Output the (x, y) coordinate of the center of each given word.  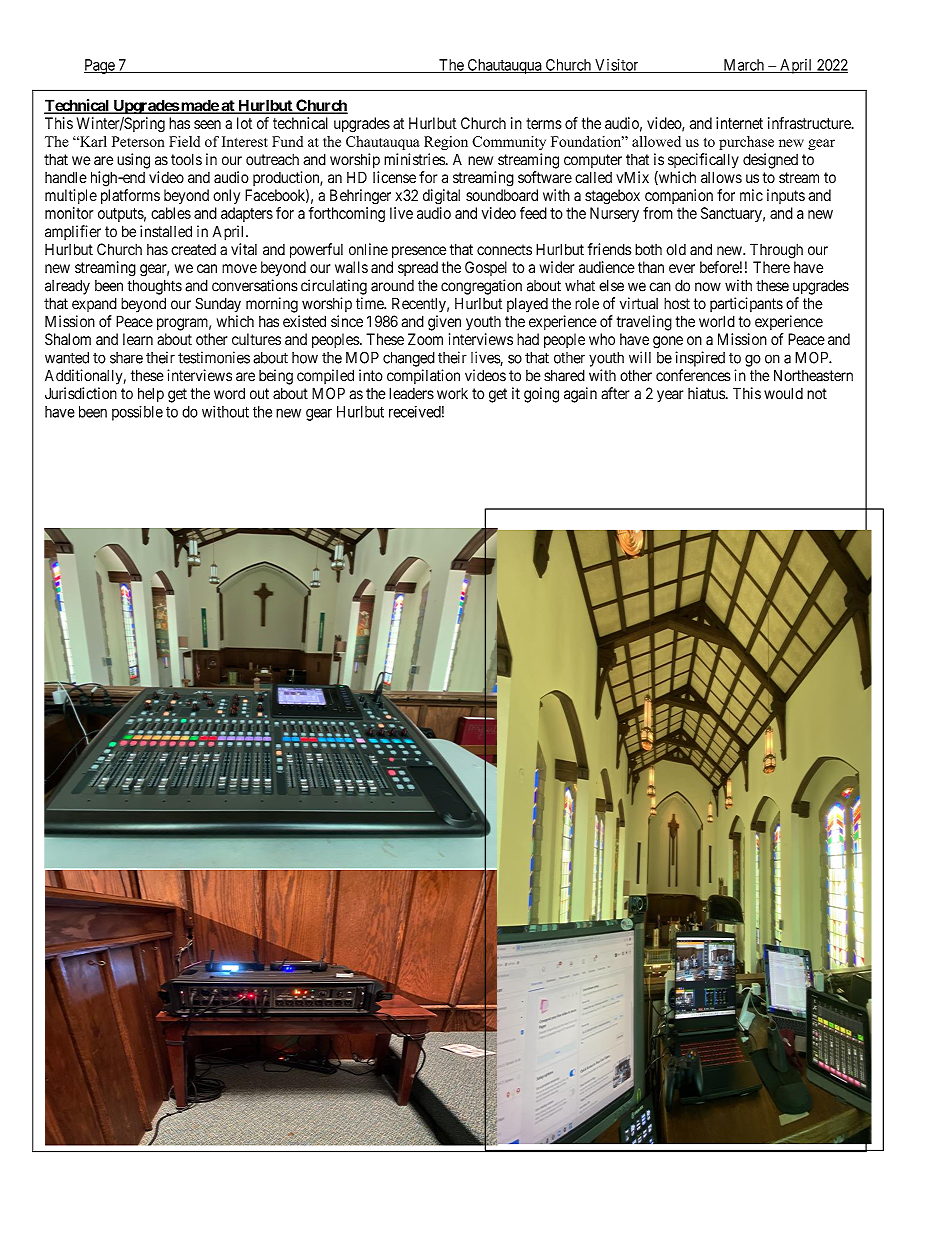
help (151, 395)
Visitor (617, 66)
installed (166, 231)
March (743, 66)
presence (419, 252)
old (676, 249)
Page (100, 66)
